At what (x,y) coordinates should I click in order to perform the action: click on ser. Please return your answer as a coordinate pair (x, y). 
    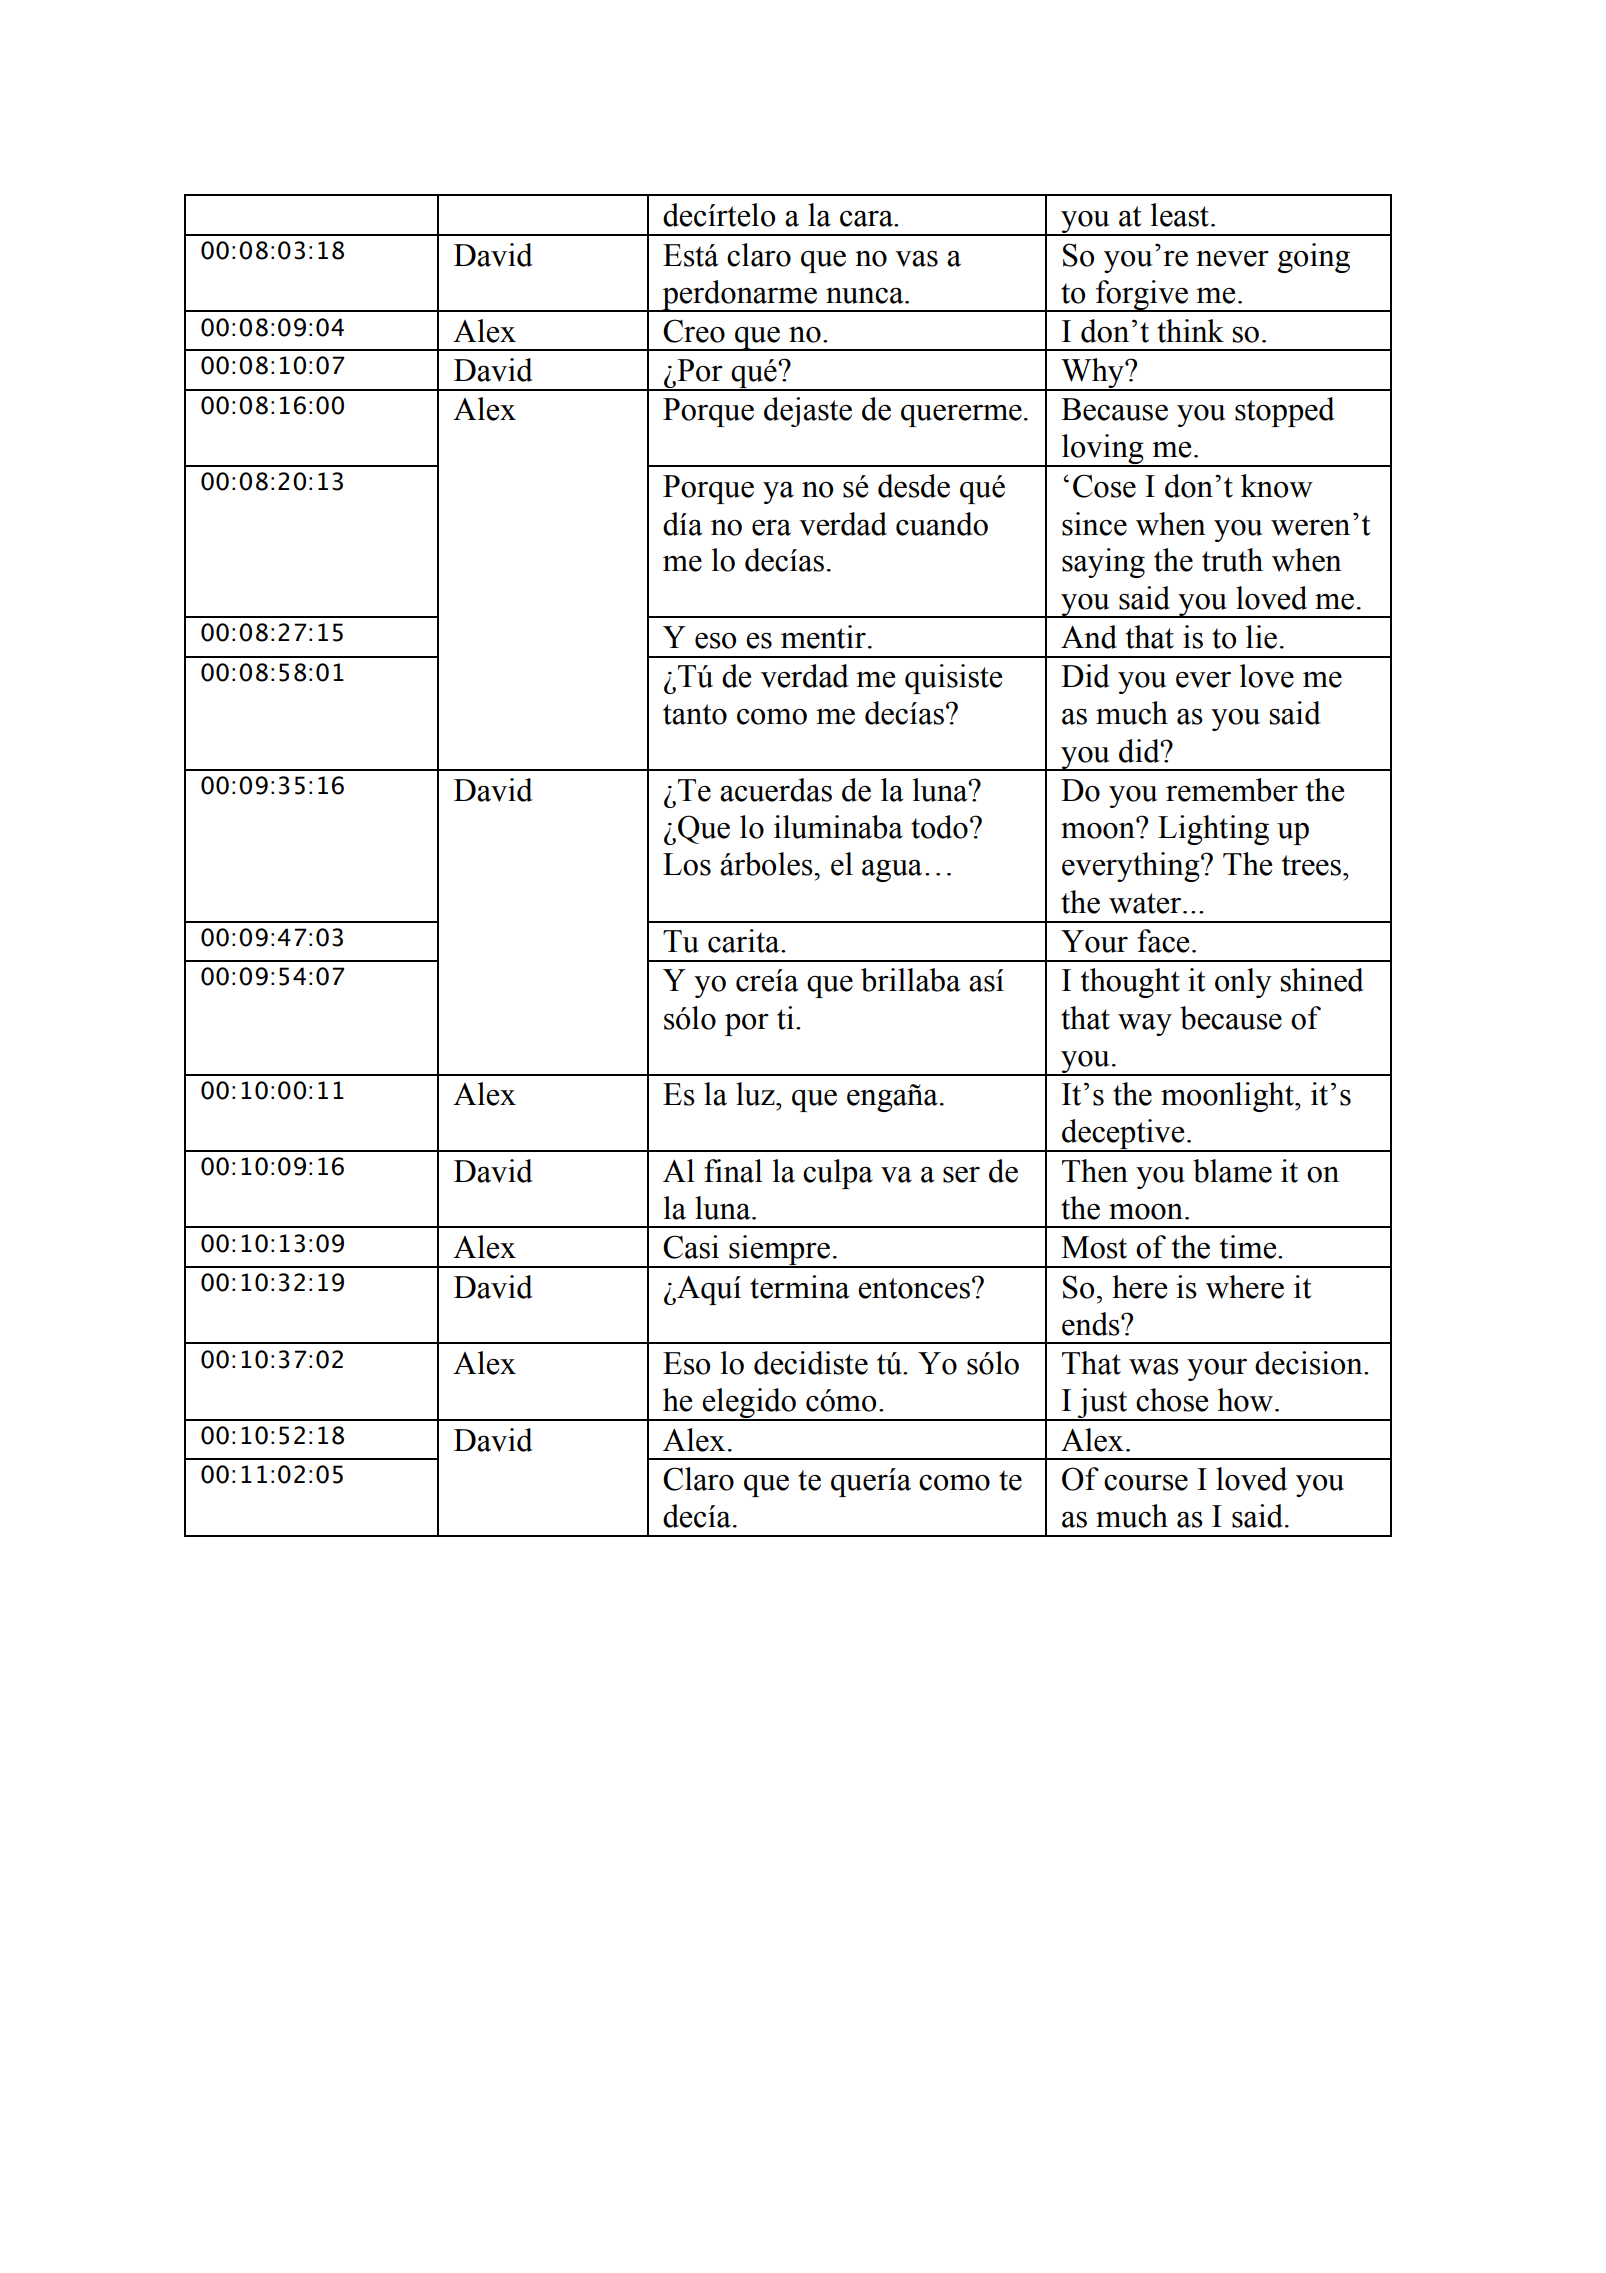
    Looking at the image, I should click on (961, 1175).
